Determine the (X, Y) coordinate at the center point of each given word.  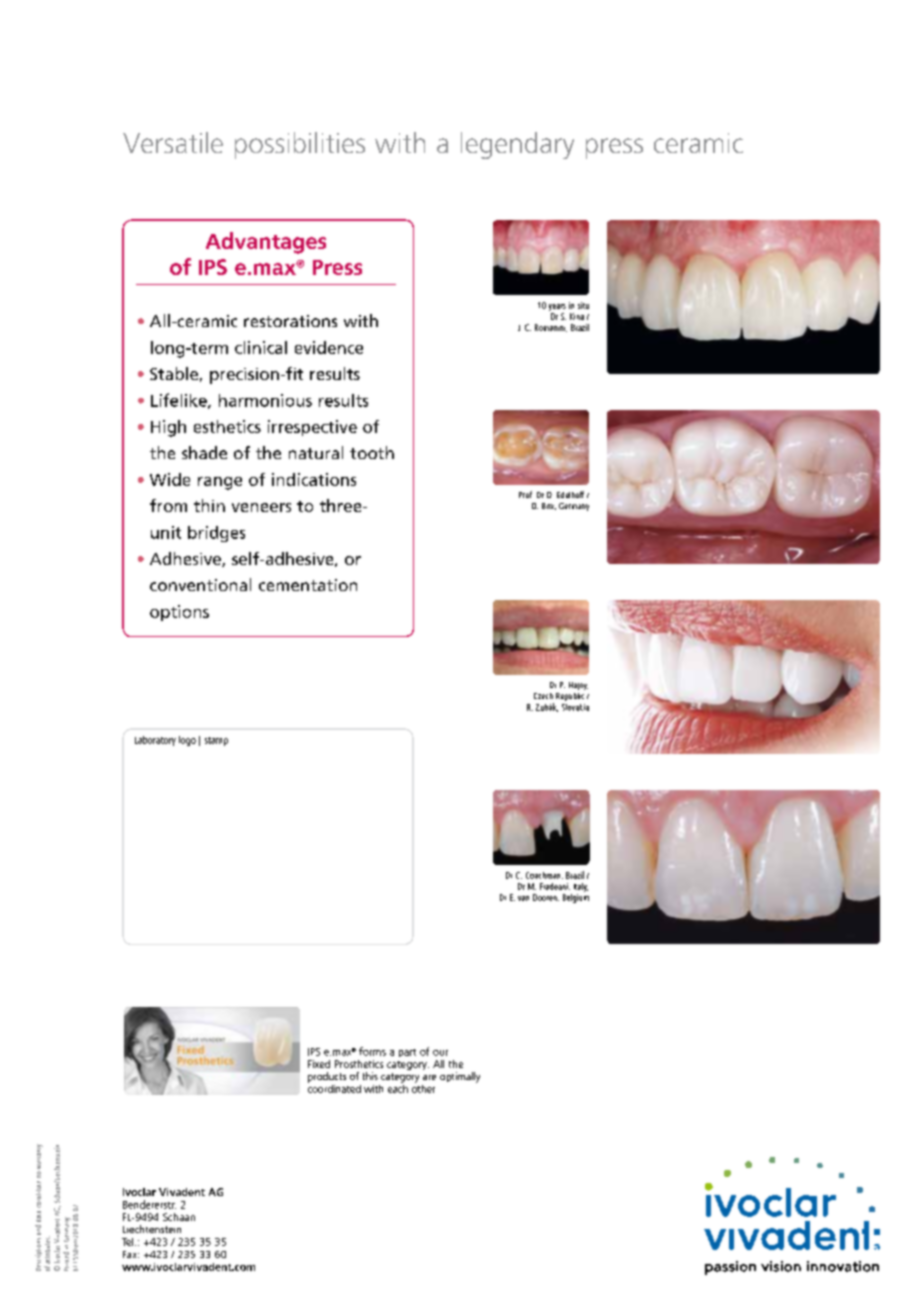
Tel (129, 1242)
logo (187, 741)
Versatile (173, 142)
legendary (517, 145)
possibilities (300, 145)
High (168, 428)
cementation (308, 585)
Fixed (319, 1064)
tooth (372, 452)
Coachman (544, 875)
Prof (525, 494)
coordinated (334, 1087)
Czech (543, 696)
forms (372, 1051)
